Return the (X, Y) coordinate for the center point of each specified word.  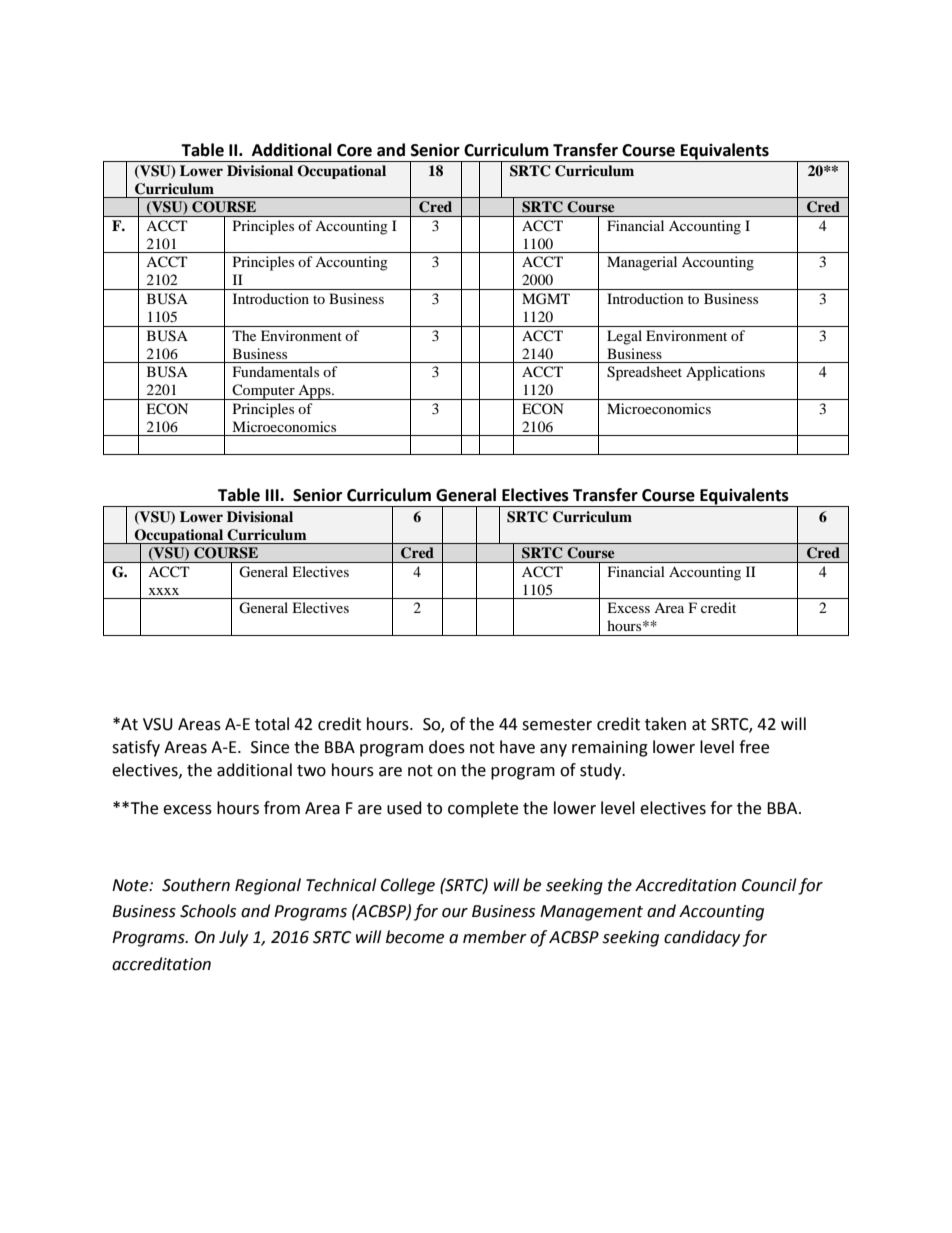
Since (270, 747)
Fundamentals (276, 371)
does (447, 747)
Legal (624, 337)
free (754, 747)
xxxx (164, 591)
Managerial (642, 263)
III (273, 495)
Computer (264, 392)
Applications (725, 373)
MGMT (546, 299)
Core (354, 150)
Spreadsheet (644, 373)
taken (665, 724)
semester (557, 725)
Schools (208, 911)
